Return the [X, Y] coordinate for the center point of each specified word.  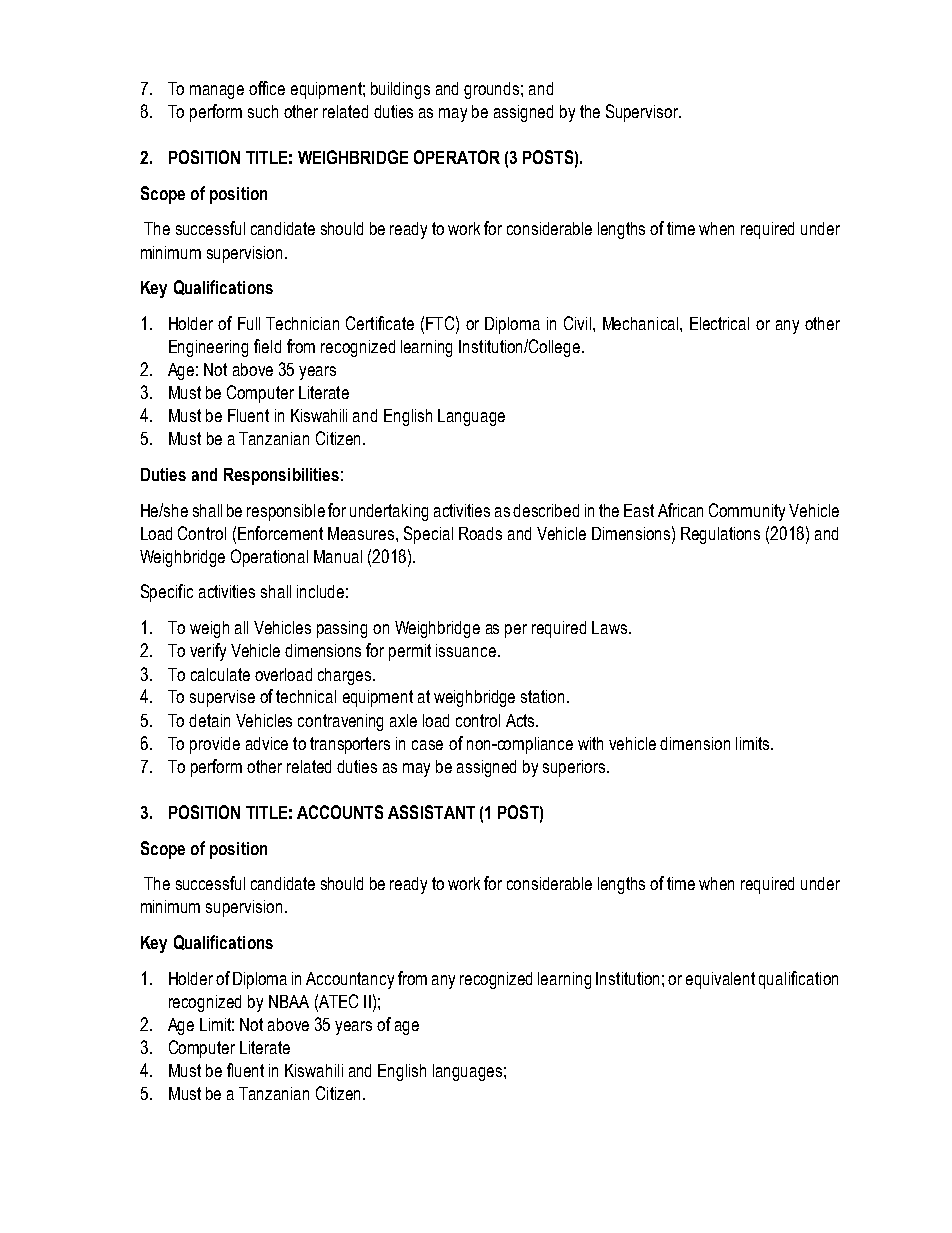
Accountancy [350, 980]
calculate [220, 674]
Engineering [208, 348]
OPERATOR [457, 157]
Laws [611, 627]
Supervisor [643, 113]
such [263, 111]
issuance [466, 650]
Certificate [380, 323]
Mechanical [642, 323]
